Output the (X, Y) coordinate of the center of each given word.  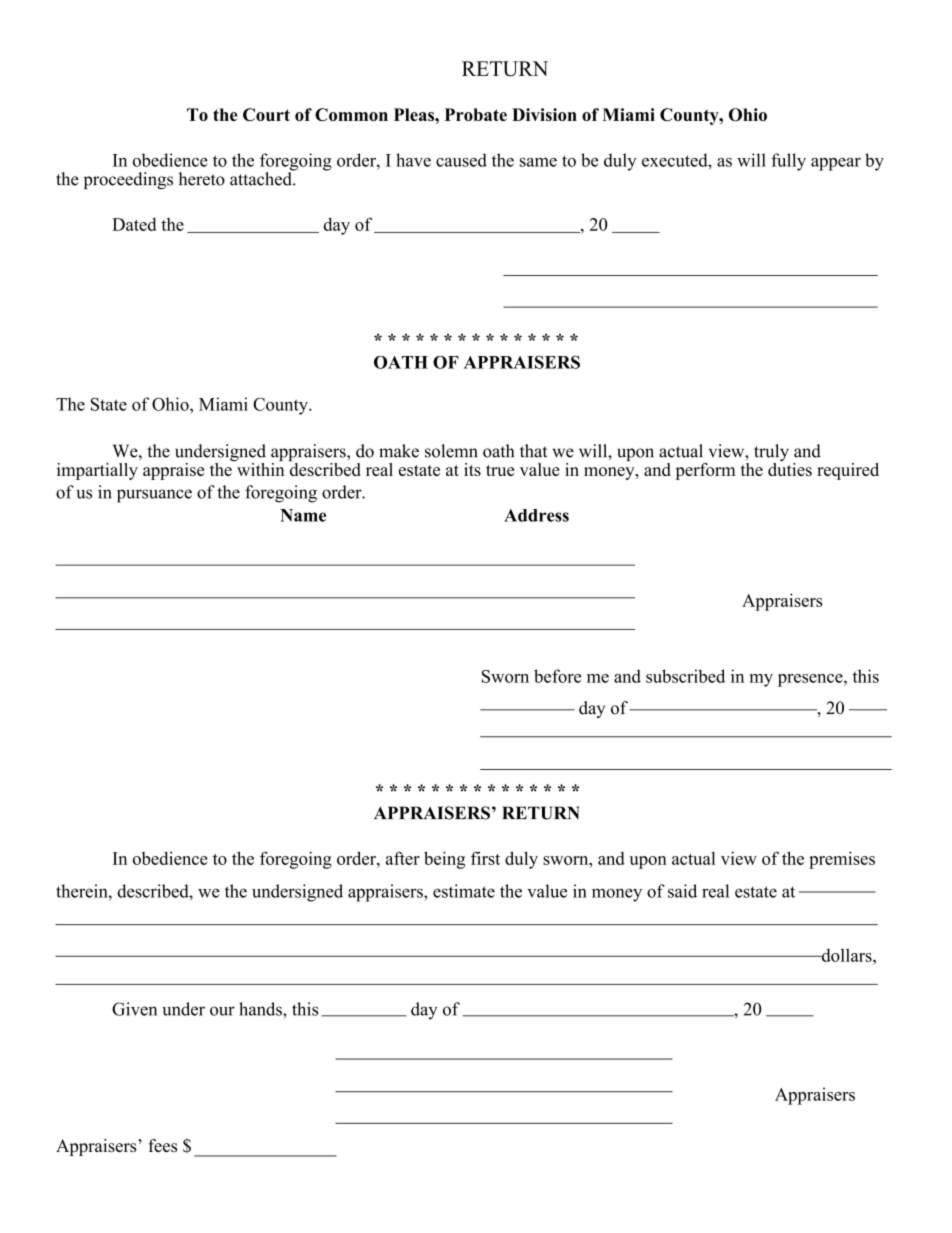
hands (261, 1009)
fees (162, 1145)
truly (771, 454)
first (485, 858)
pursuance (154, 496)
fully (788, 162)
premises (842, 860)
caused (461, 160)
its (472, 469)
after (403, 858)
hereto (202, 179)
